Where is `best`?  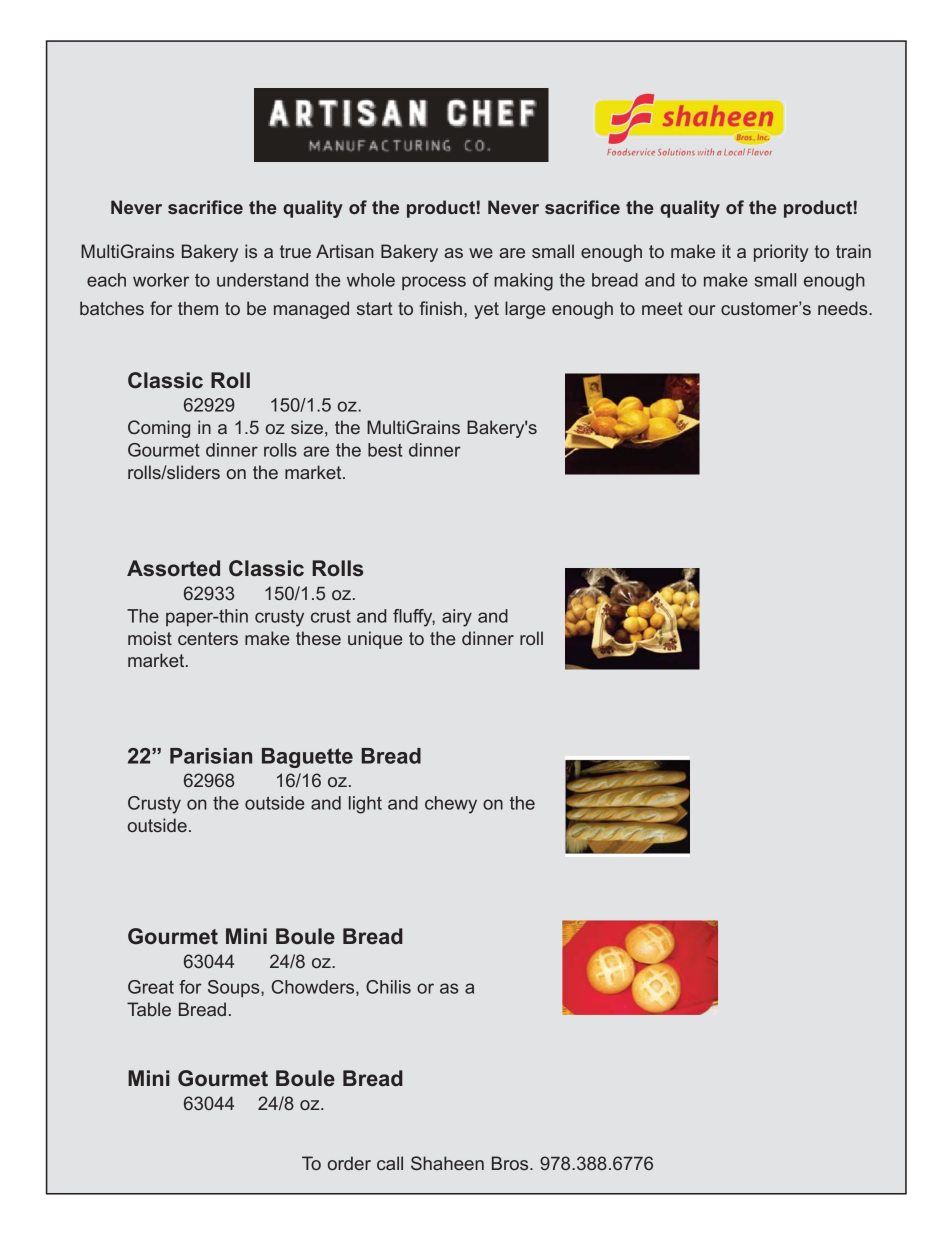 best is located at coordinates (385, 450).
